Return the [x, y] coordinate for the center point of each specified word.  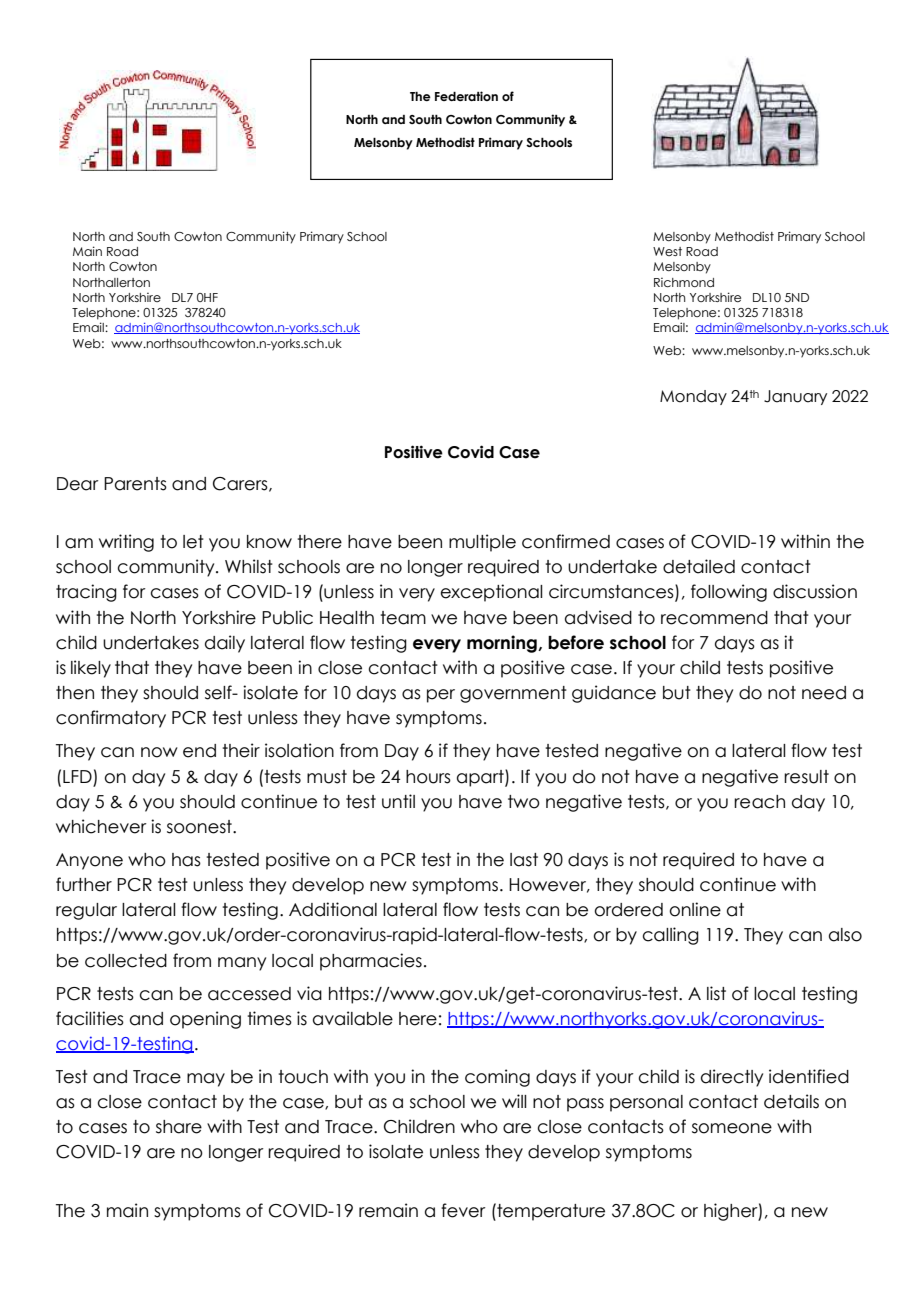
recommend [714, 618]
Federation [466, 96]
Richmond [684, 282]
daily [225, 644]
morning [503, 644]
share [179, 1127]
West [667, 251]
